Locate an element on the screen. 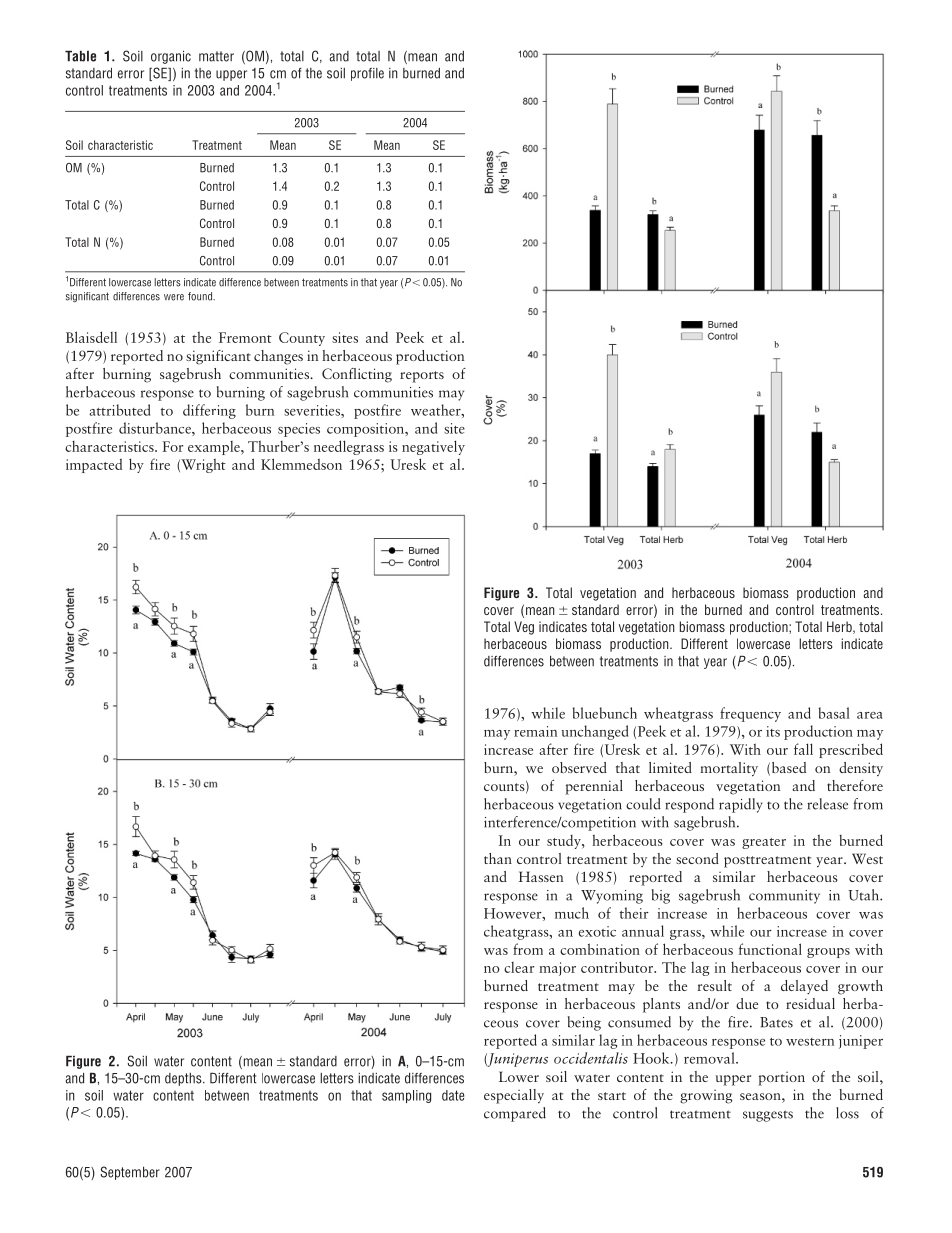 The height and width of the screenshot is (1233, 952). reports is located at coordinates (422, 377).
